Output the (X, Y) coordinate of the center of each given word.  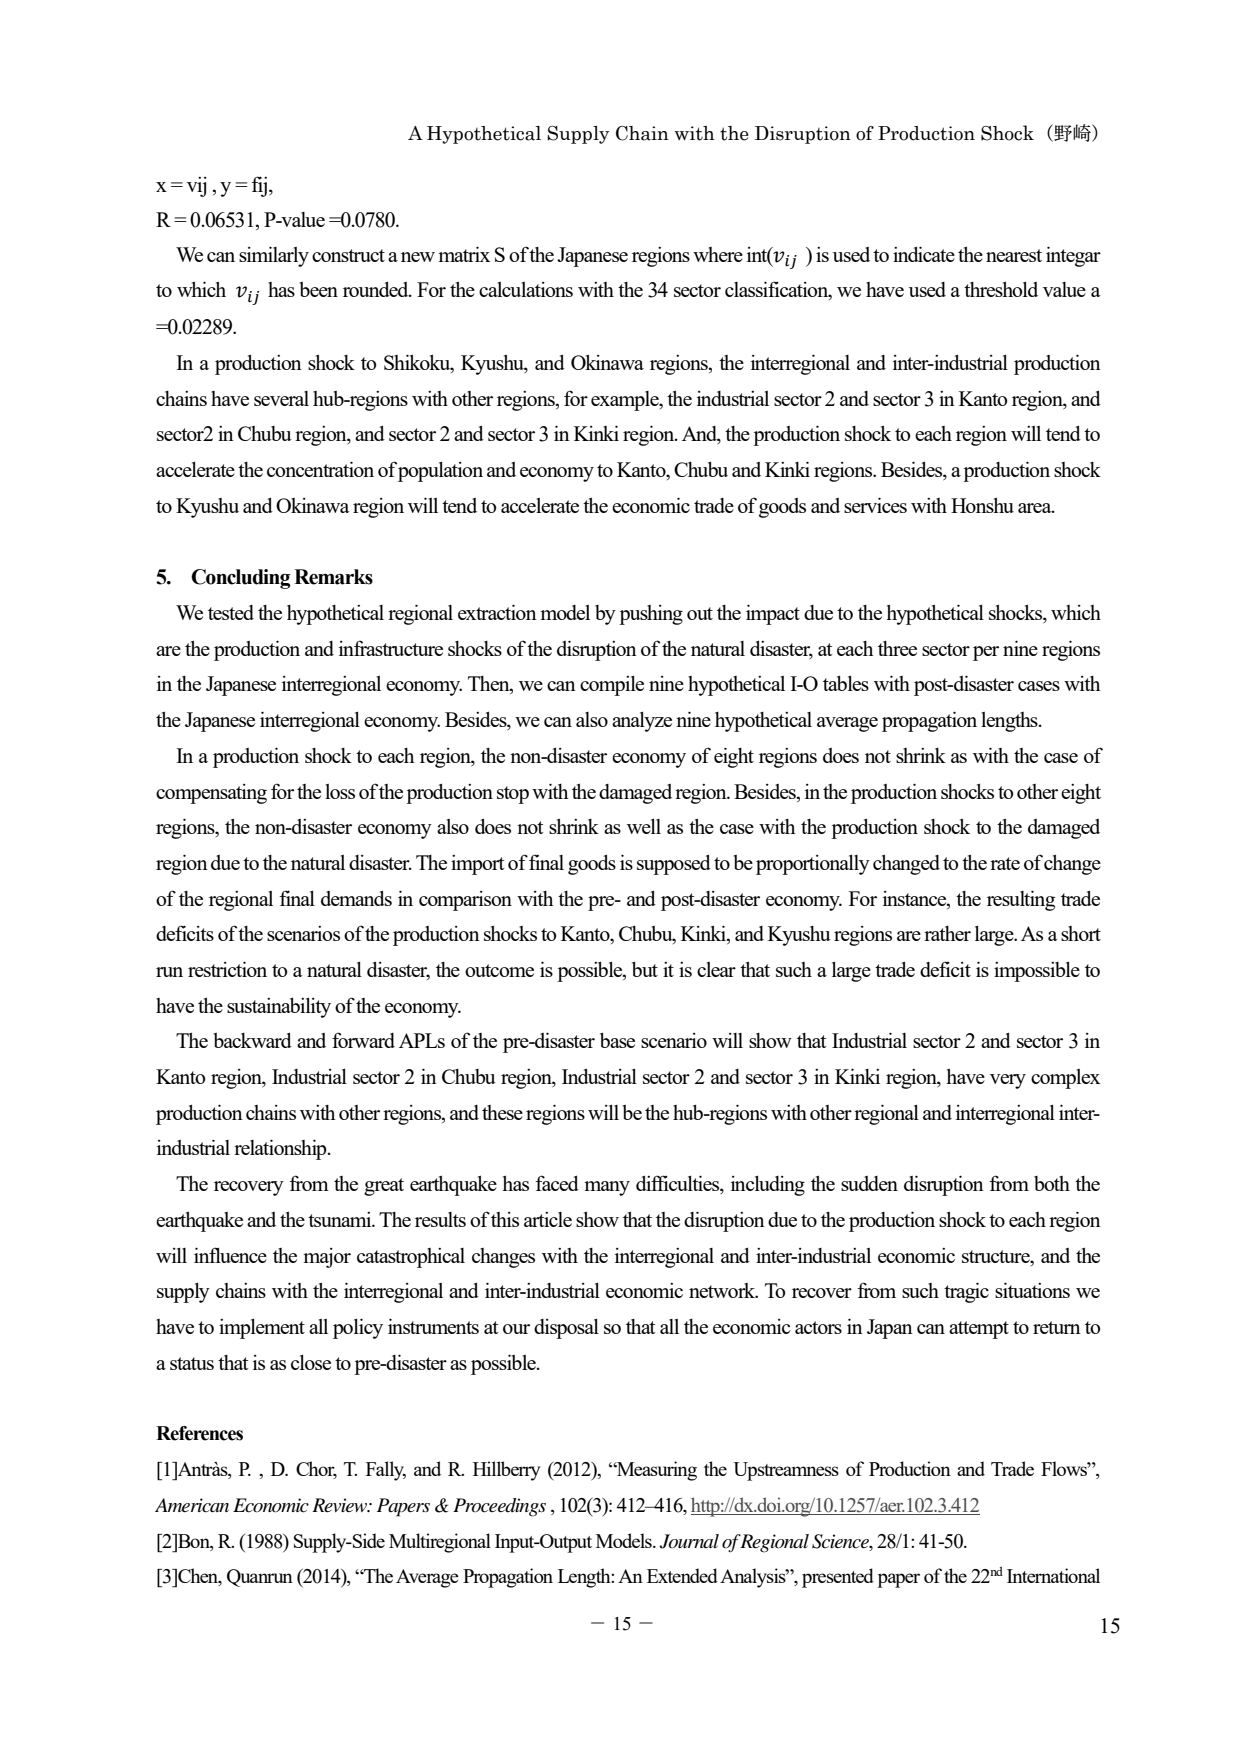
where (718, 254)
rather (947, 933)
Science (841, 1541)
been (318, 289)
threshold (1001, 289)
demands (356, 898)
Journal (689, 1541)
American (192, 1505)
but (645, 969)
